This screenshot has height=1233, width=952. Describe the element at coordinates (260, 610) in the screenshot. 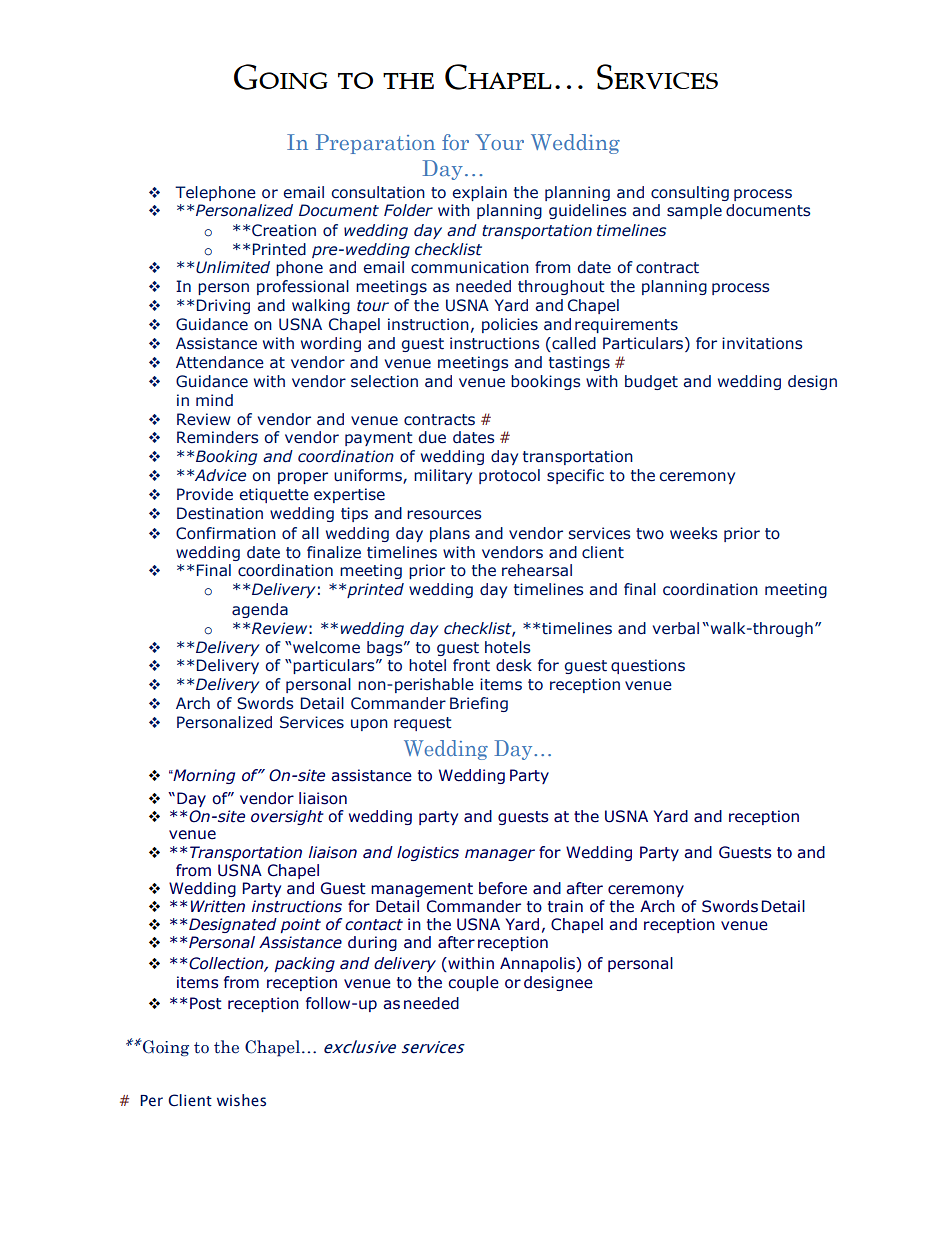

I see `agenda` at that location.
